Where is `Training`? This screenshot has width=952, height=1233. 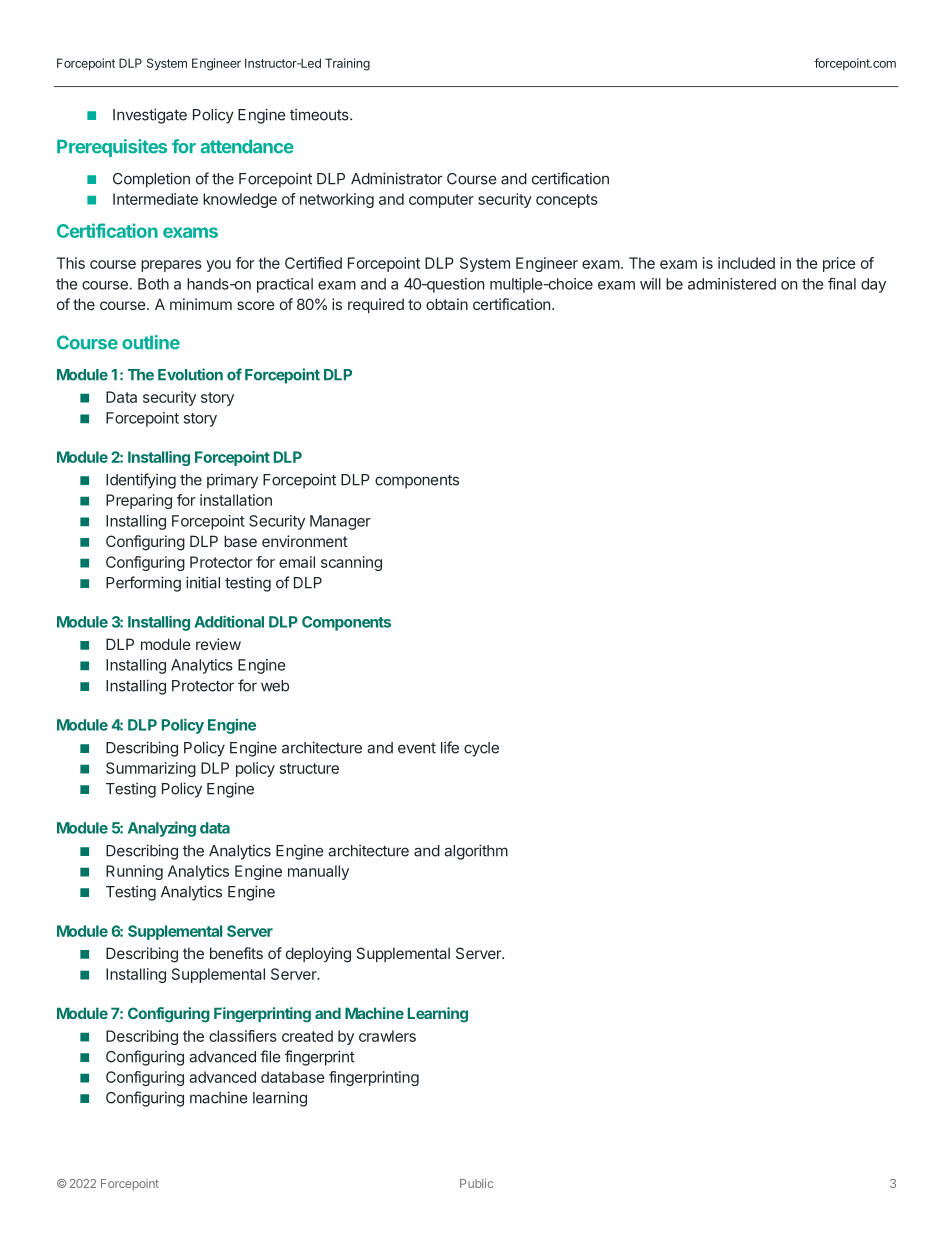 Training is located at coordinates (347, 64).
